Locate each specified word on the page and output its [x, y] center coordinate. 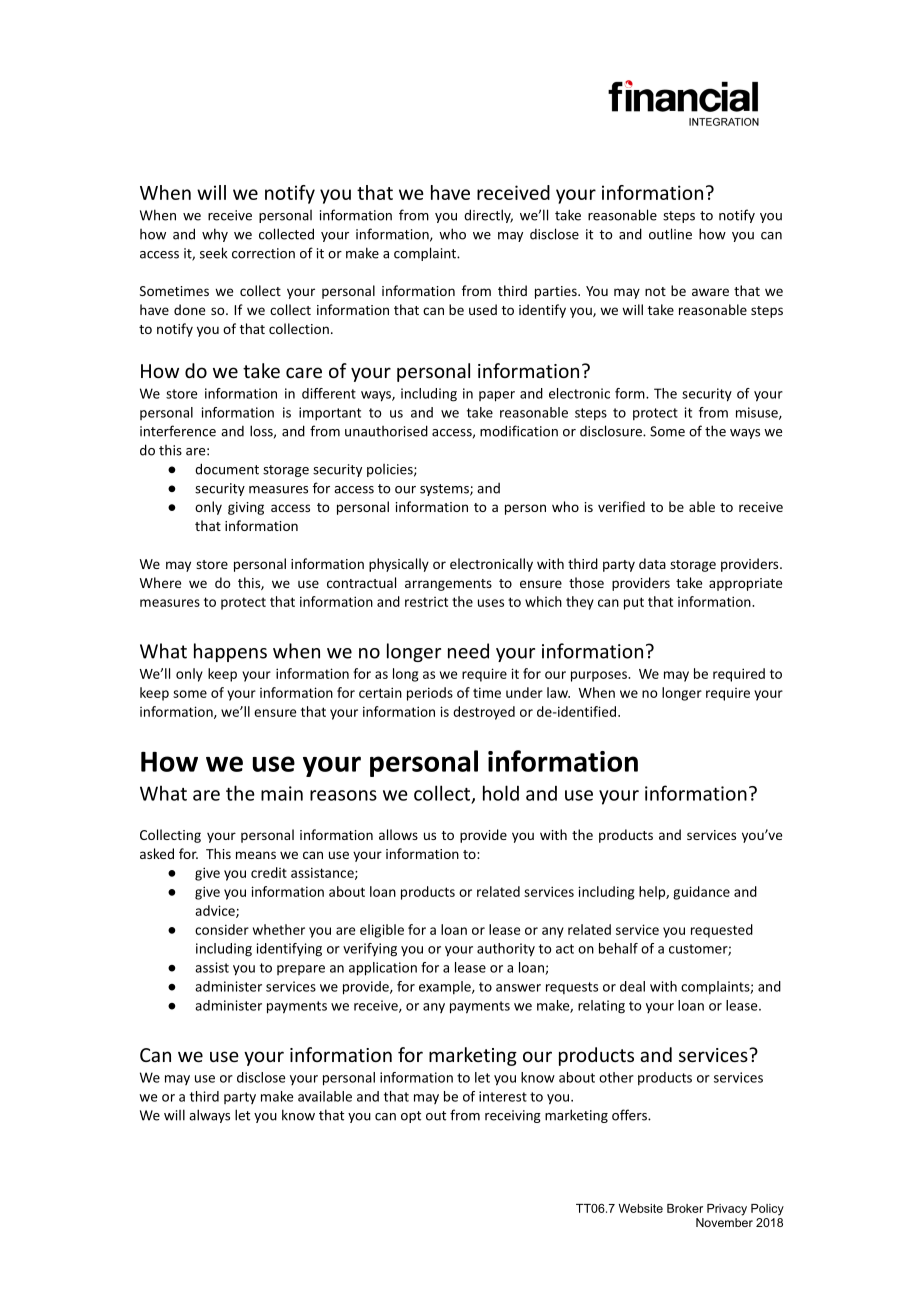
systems [445, 490]
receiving [513, 1116]
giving [246, 508]
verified [621, 506]
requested [722, 931]
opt [411, 1117]
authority [506, 950]
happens [230, 652]
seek [213, 253]
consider [222, 929]
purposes [600, 676]
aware [710, 292]
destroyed [484, 713]
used [483, 309]
